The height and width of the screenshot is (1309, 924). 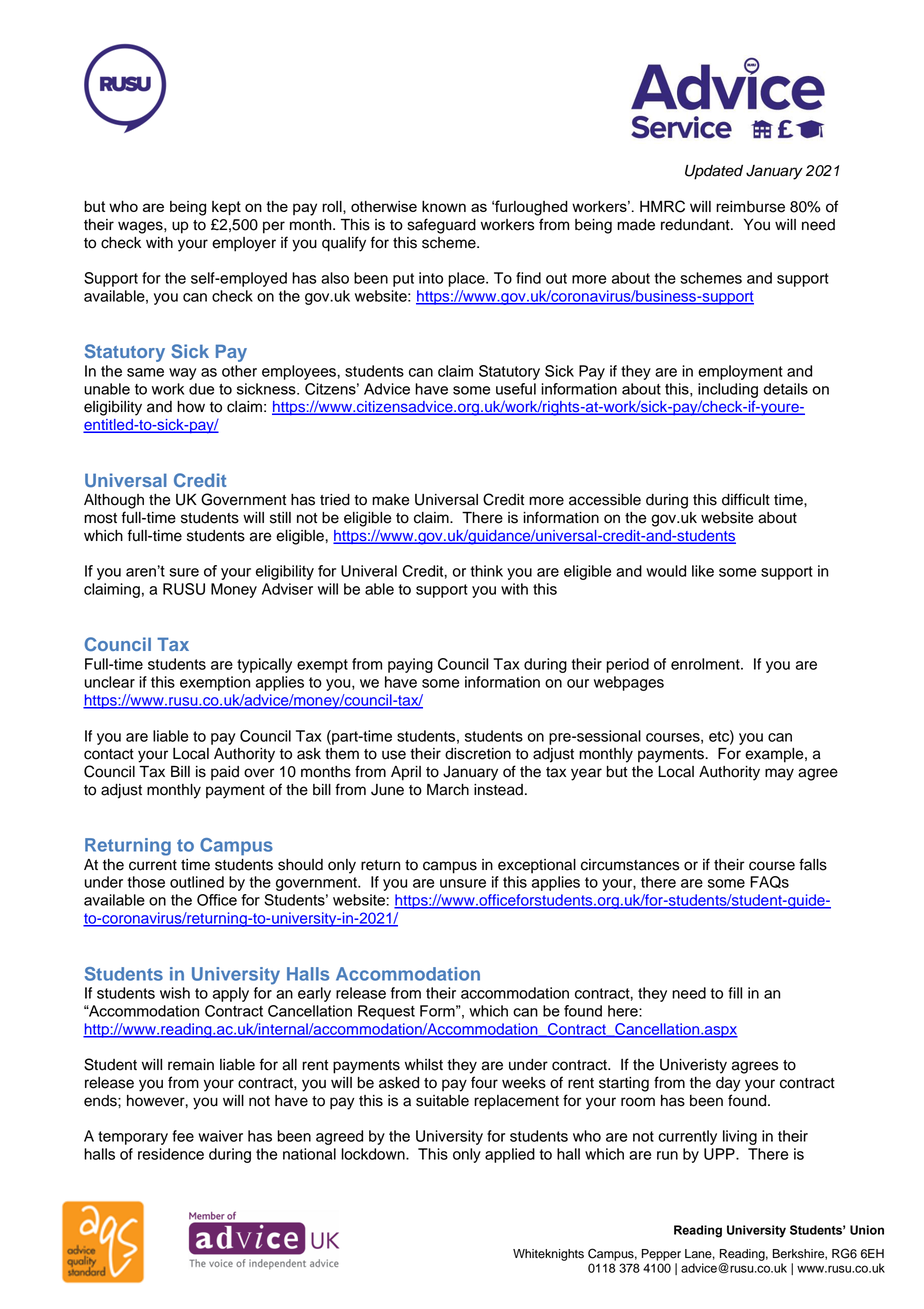 I want to click on enrolment, so click(x=706, y=664).
